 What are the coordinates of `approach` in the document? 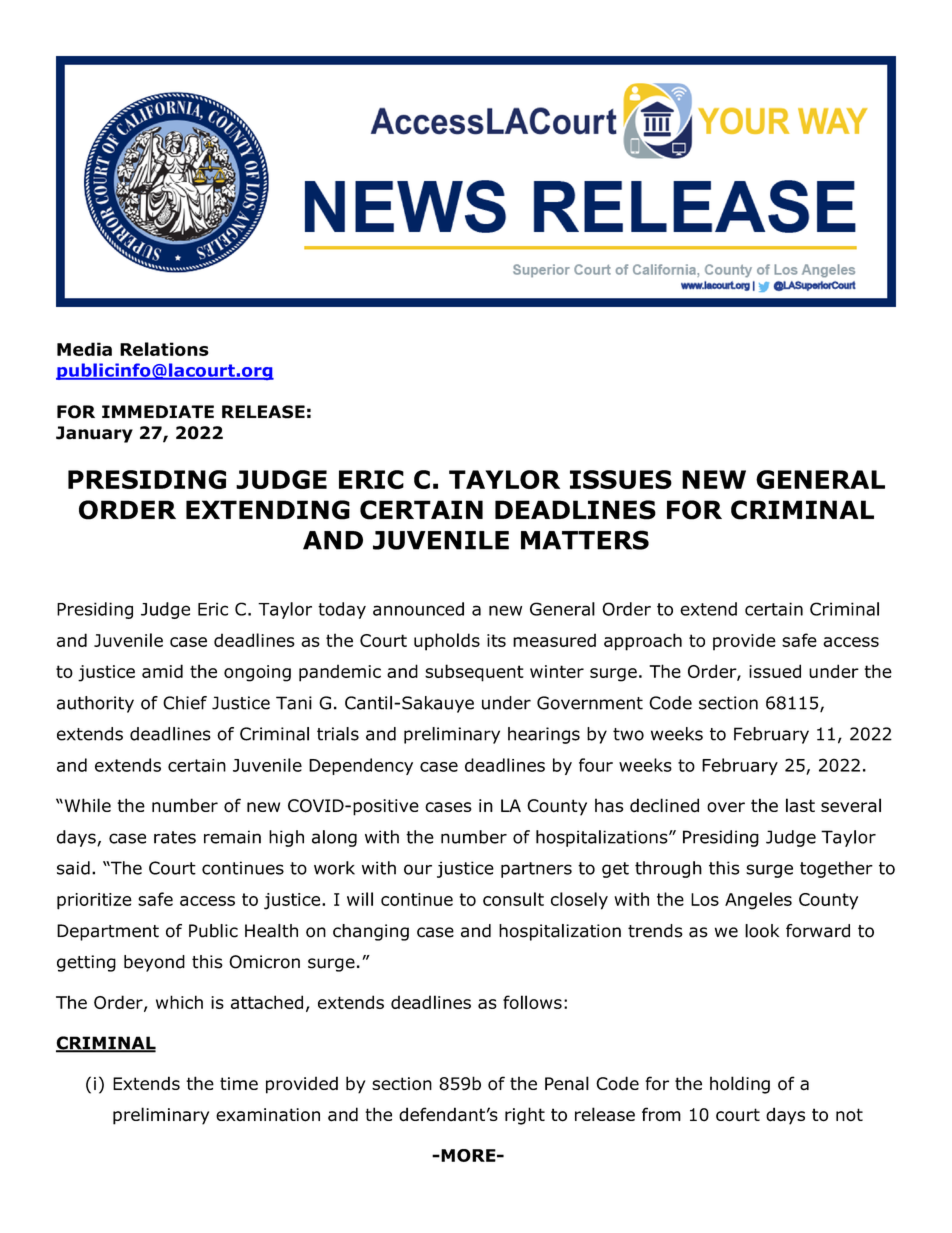 It's located at (643, 642).
